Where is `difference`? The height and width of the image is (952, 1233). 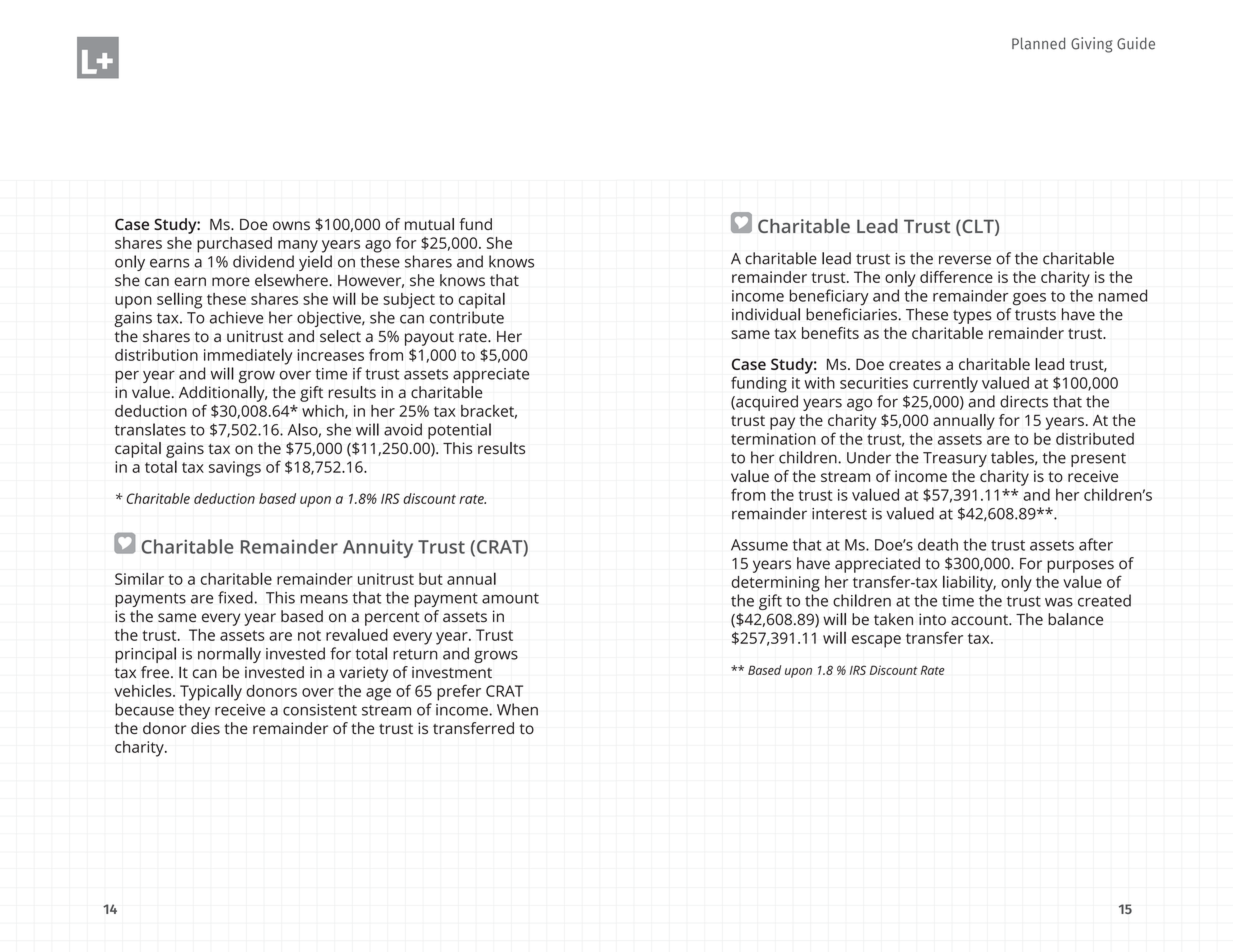 difference is located at coordinates (956, 277).
